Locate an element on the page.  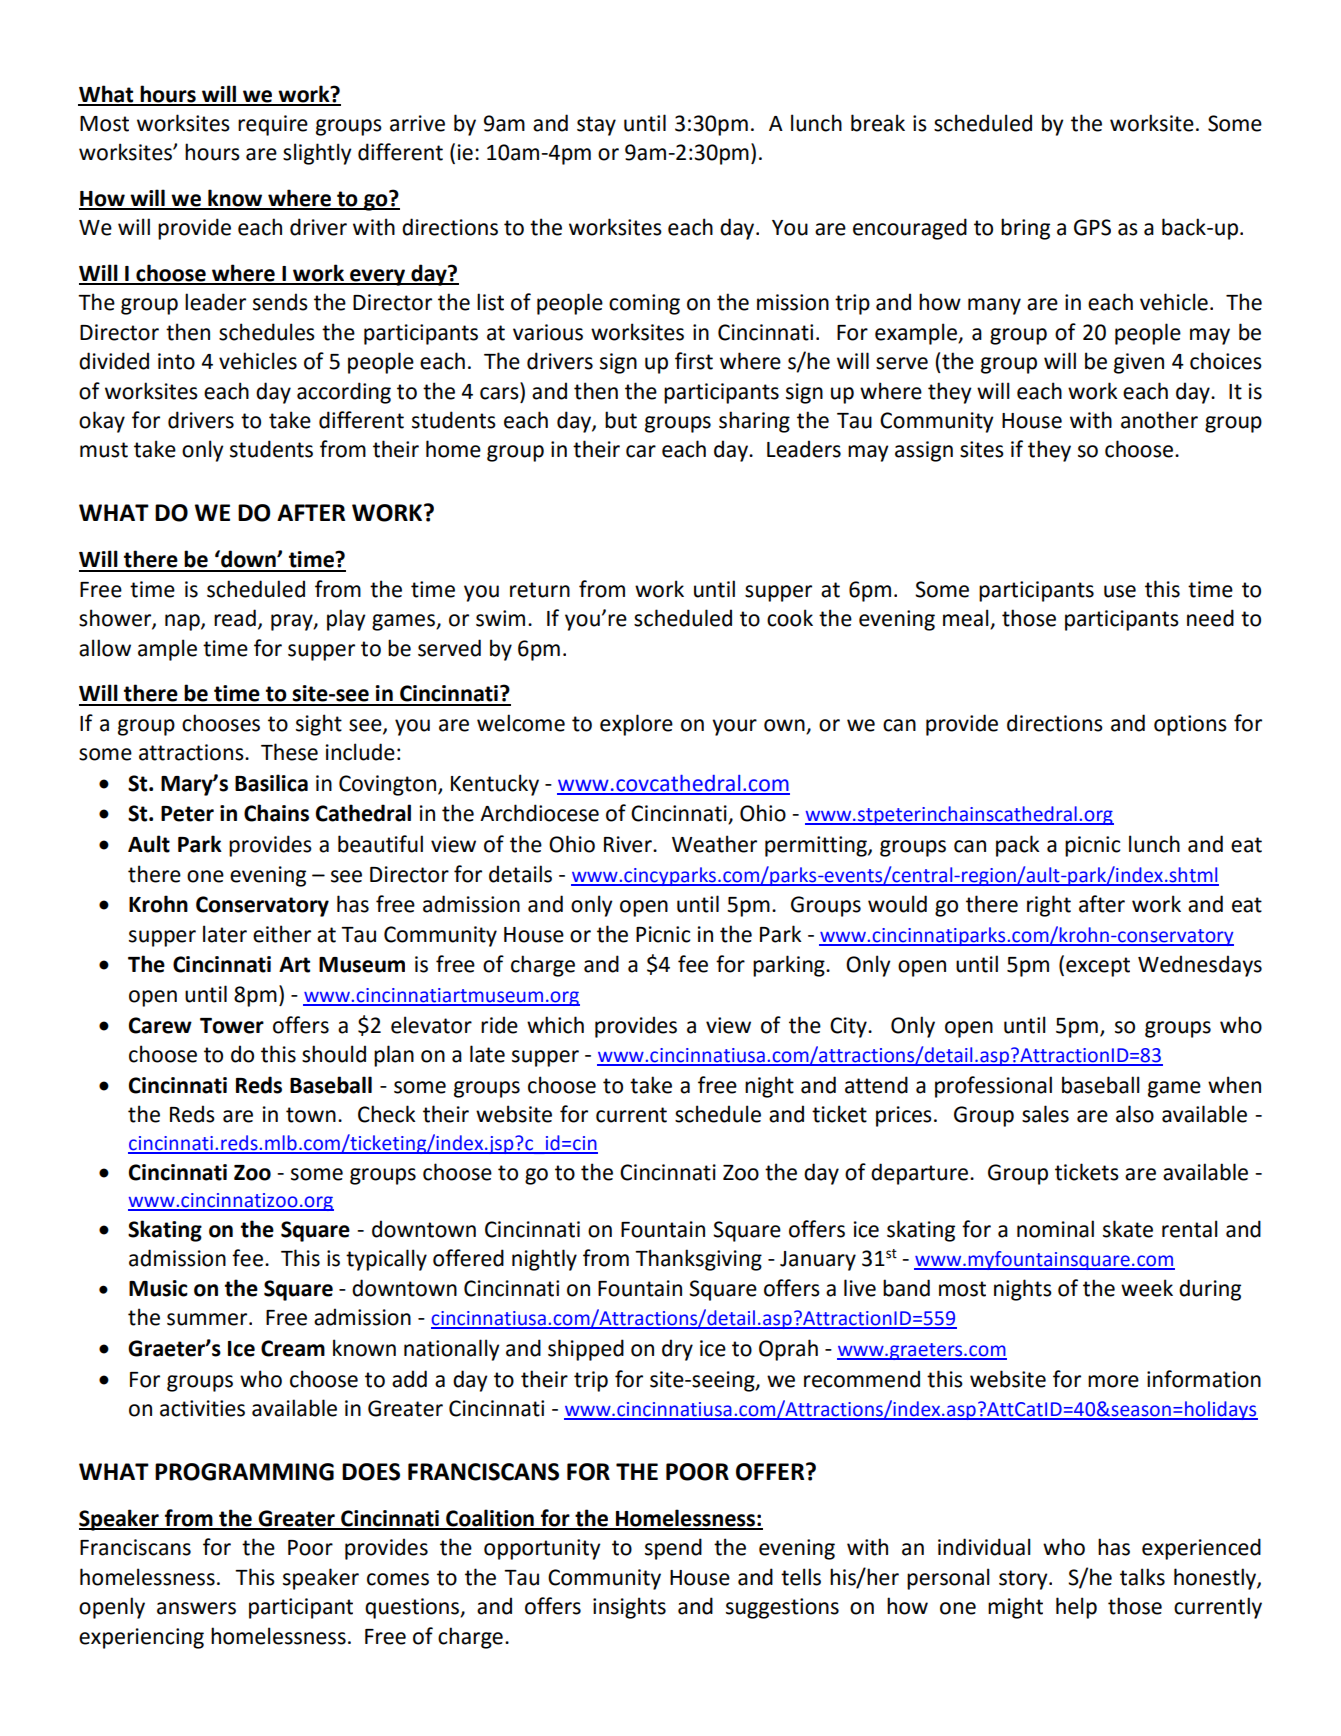
either is located at coordinates (282, 934).
